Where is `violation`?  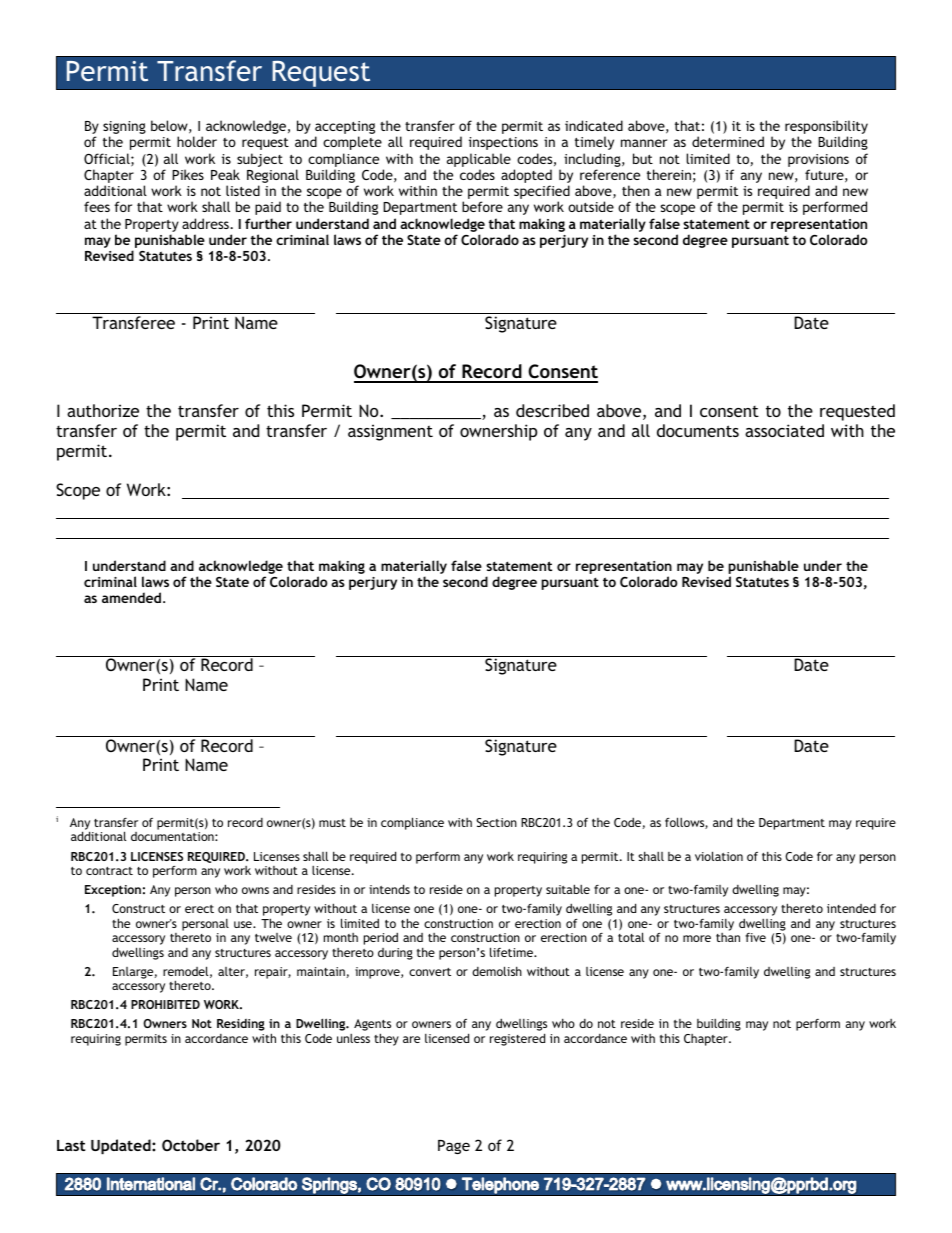 violation is located at coordinates (719, 856).
